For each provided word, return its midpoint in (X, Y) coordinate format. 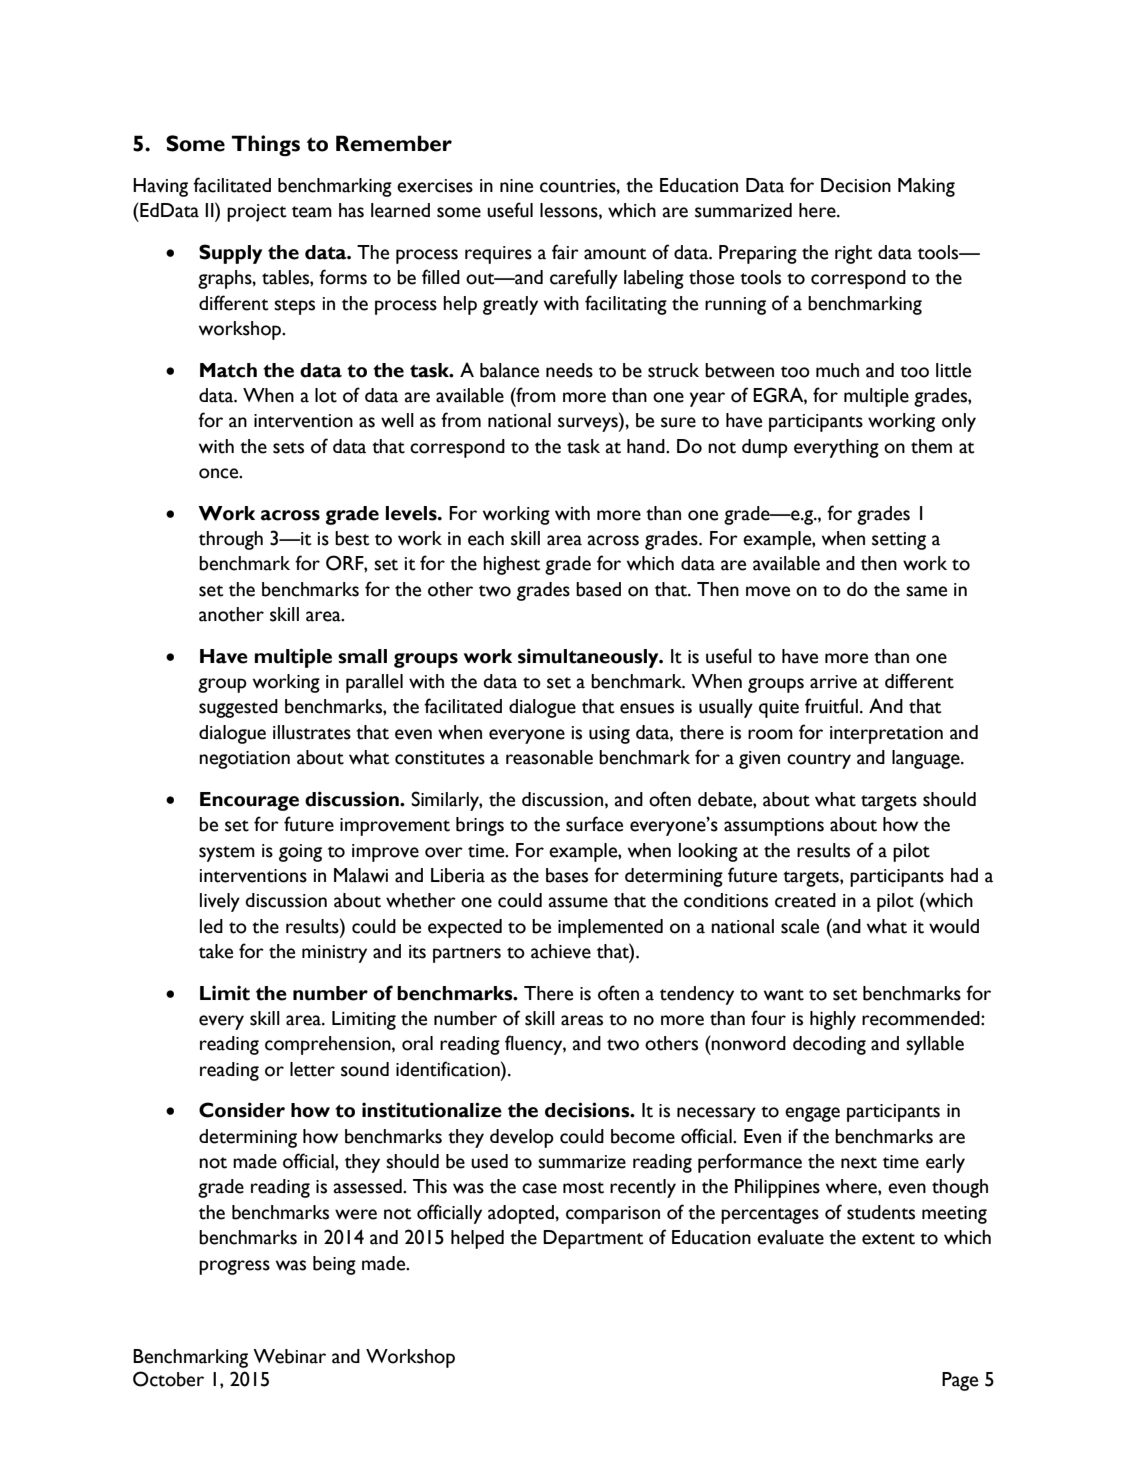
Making (926, 187)
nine (516, 186)
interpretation (886, 735)
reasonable (549, 757)
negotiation (244, 760)
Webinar (289, 1356)
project (256, 213)
